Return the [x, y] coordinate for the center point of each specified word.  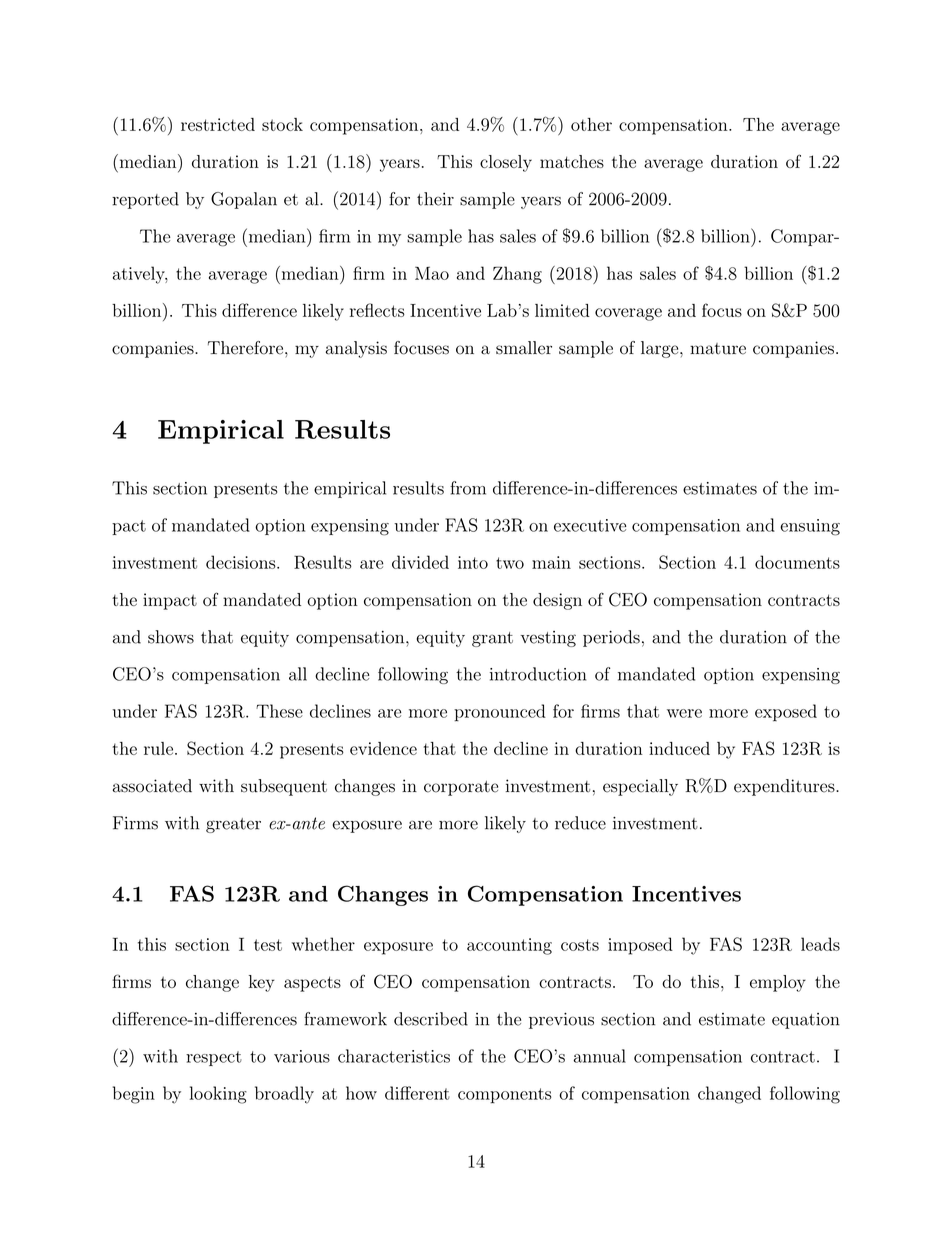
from [468, 488]
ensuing [810, 527]
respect [214, 1058]
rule [158, 748]
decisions [242, 562]
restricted [218, 124]
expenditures [784, 787]
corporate [461, 788]
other [591, 124]
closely [506, 163]
